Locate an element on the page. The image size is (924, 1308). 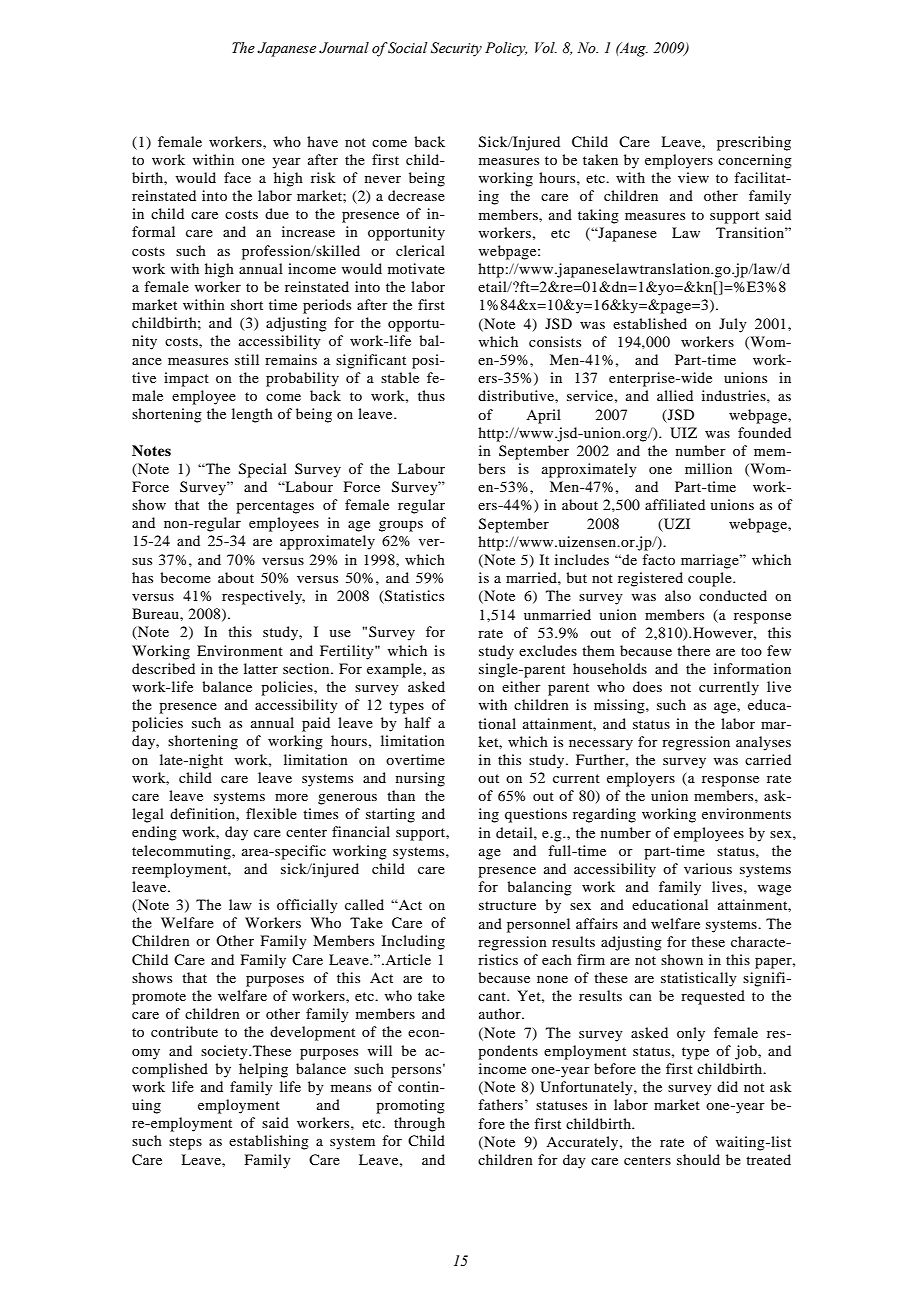
Statistics is located at coordinates (413, 597).
